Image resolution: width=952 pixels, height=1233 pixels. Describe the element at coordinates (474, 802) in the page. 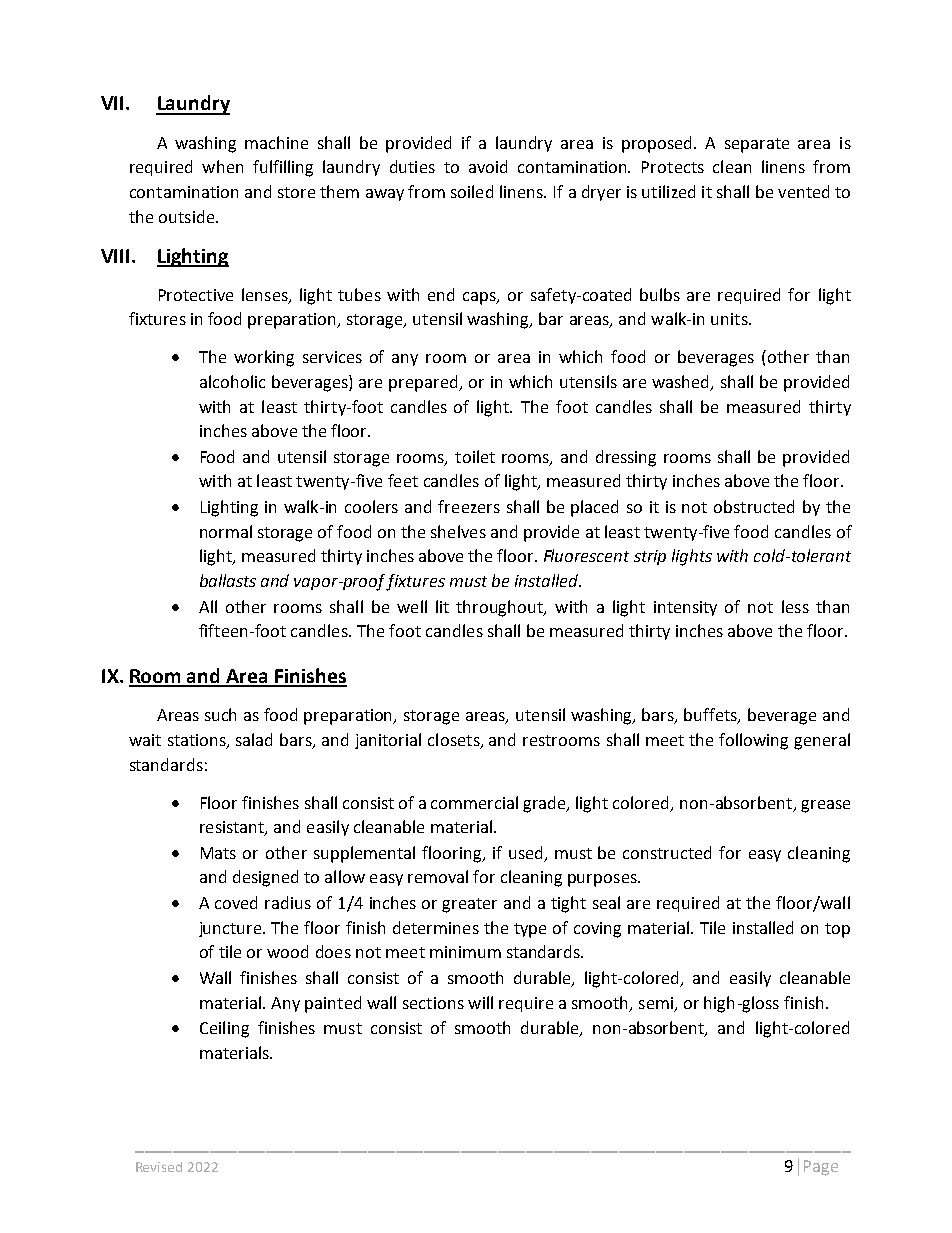

I see `commercial` at that location.
